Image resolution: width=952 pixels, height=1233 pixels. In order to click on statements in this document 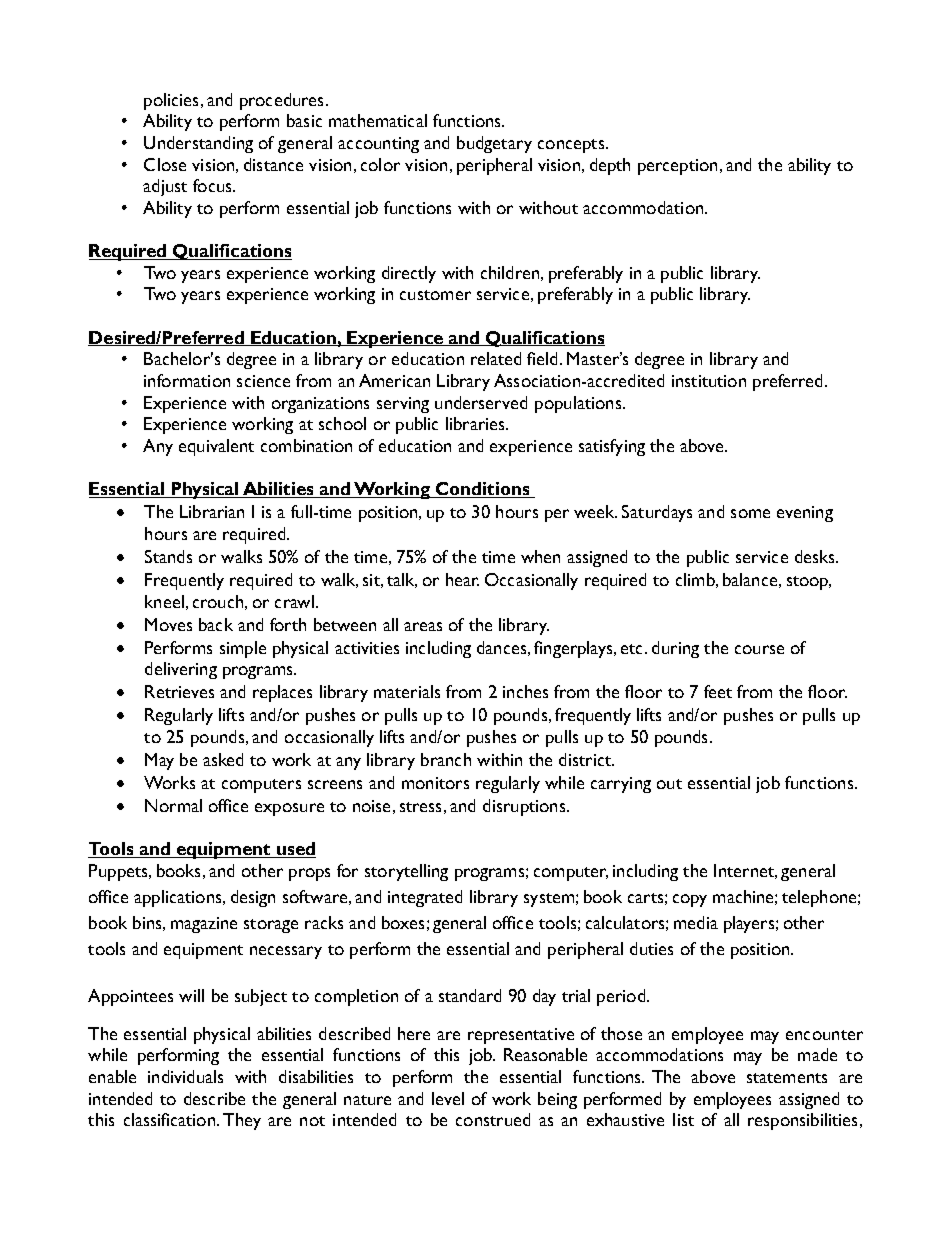, I will do `click(787, 1078)`.
